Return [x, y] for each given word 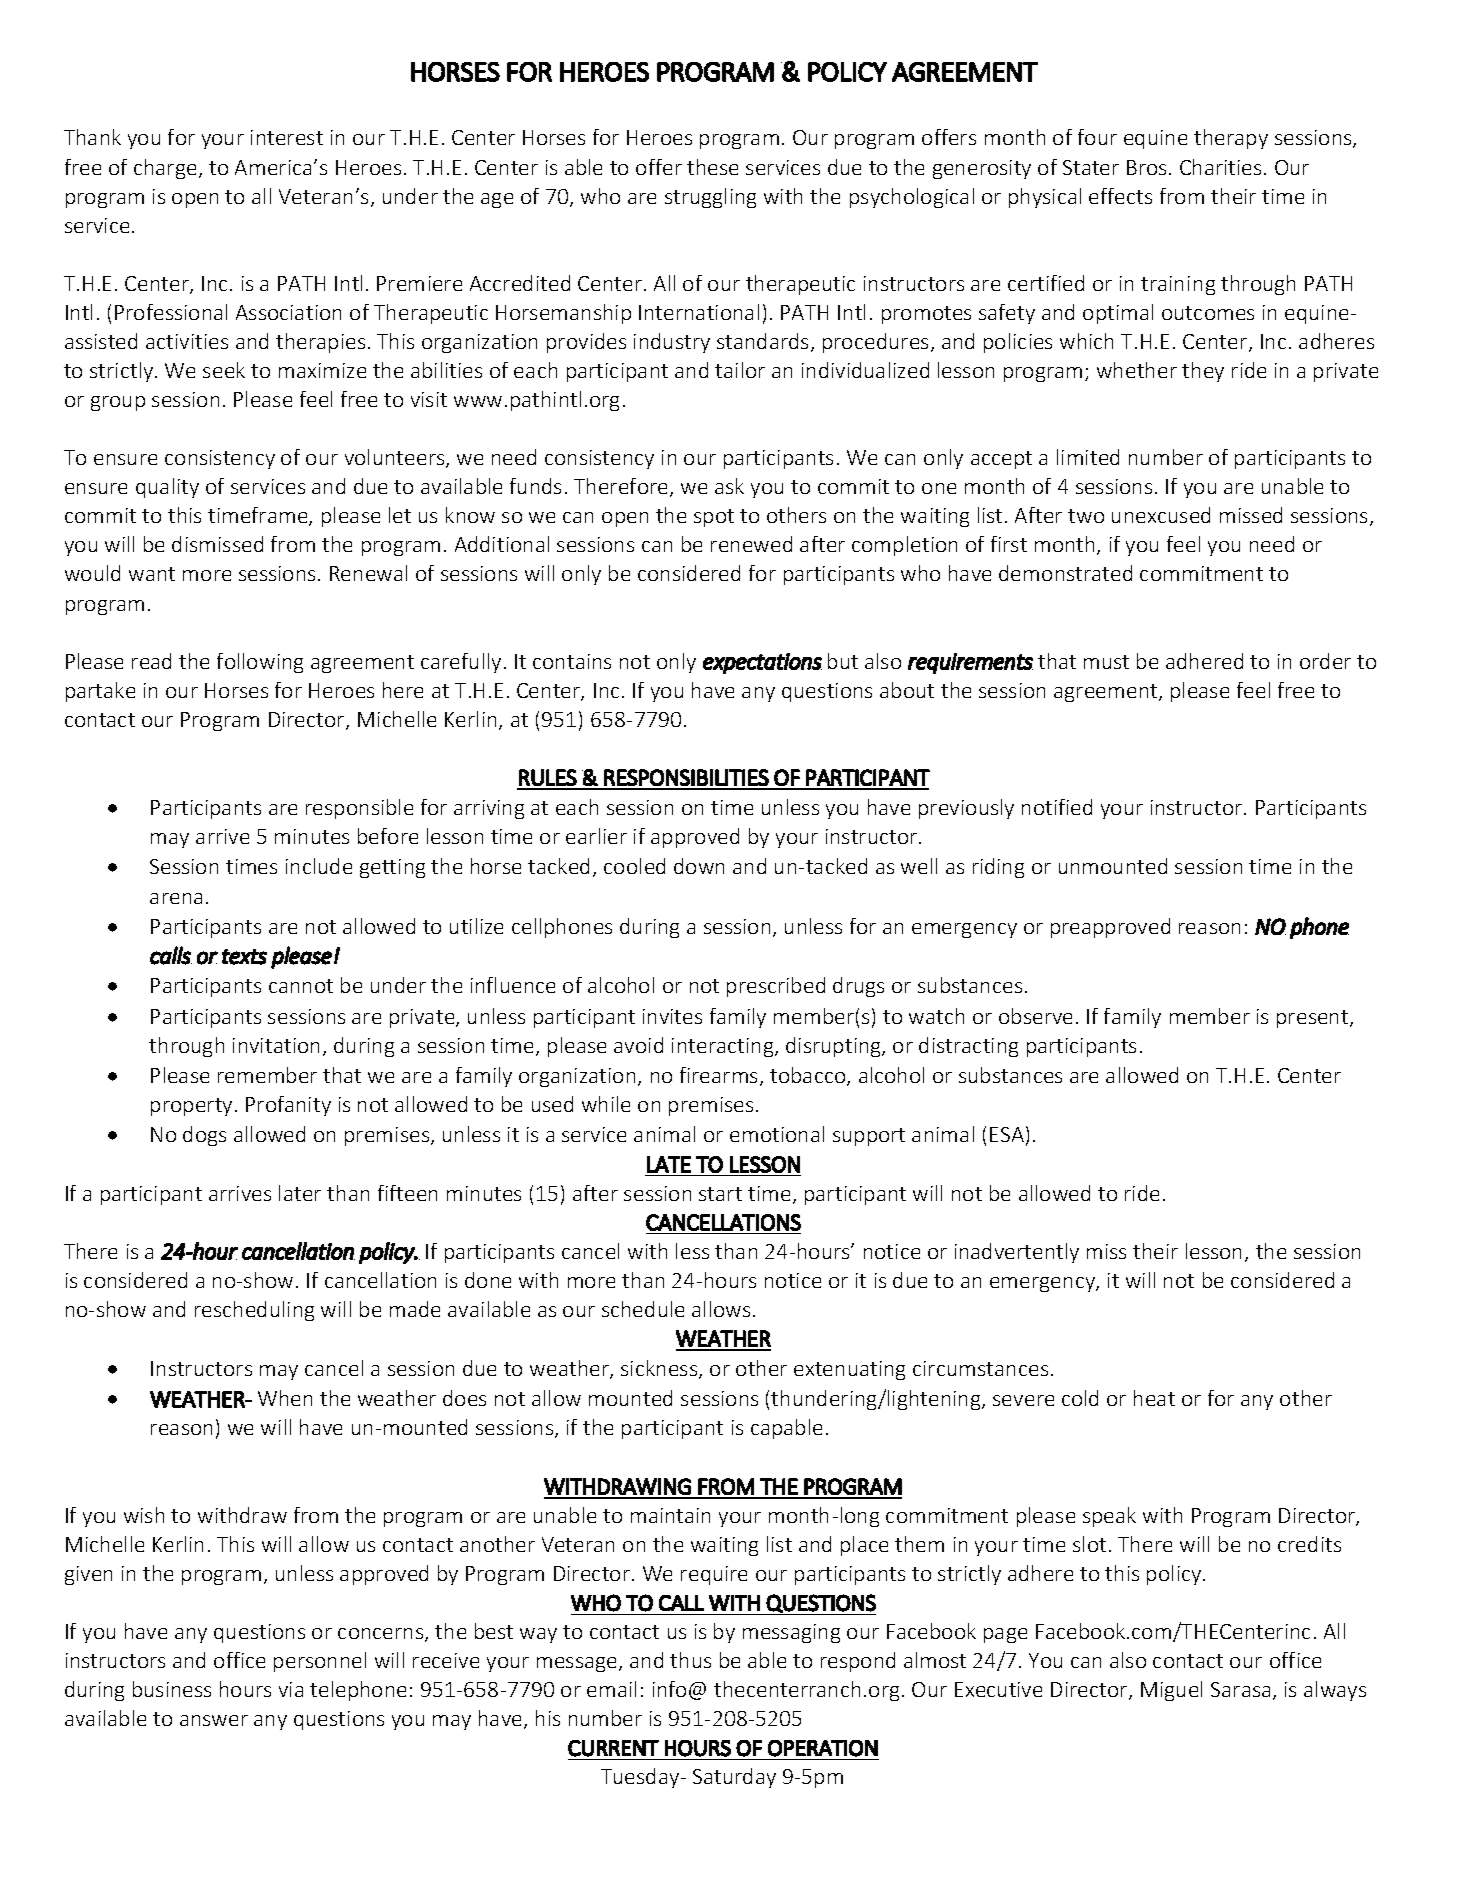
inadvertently [1017, 1253]
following [260, 663]
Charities [1220, 167]
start [720, 1194]
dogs [204, 1136]
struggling [710, 198]
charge [165, 169]
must [1106, 662]
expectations [762, 663]
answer [214, 1720]
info [669, 1689]
